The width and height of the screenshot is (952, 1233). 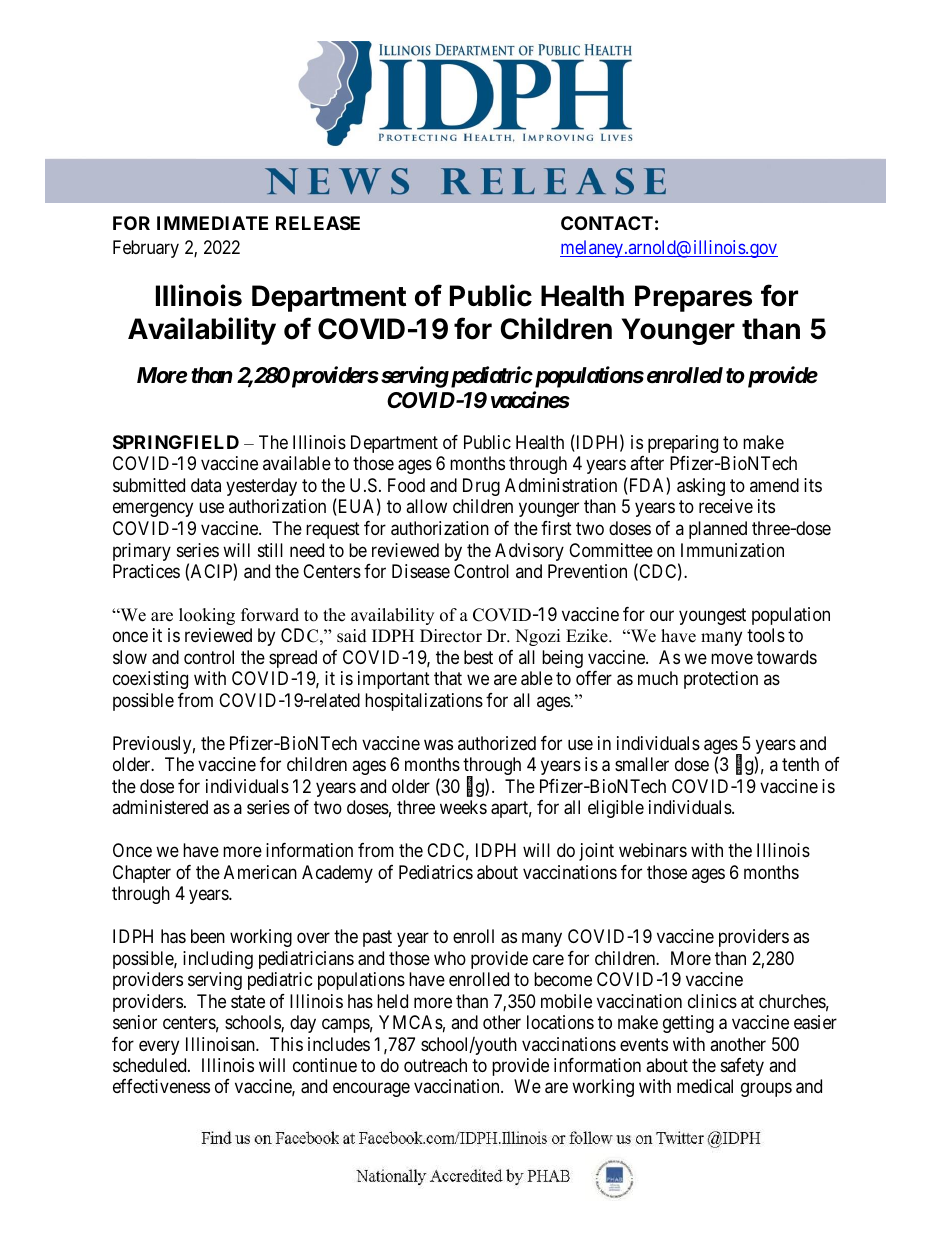 I want to click on planned, so click(x=718, y=530).
